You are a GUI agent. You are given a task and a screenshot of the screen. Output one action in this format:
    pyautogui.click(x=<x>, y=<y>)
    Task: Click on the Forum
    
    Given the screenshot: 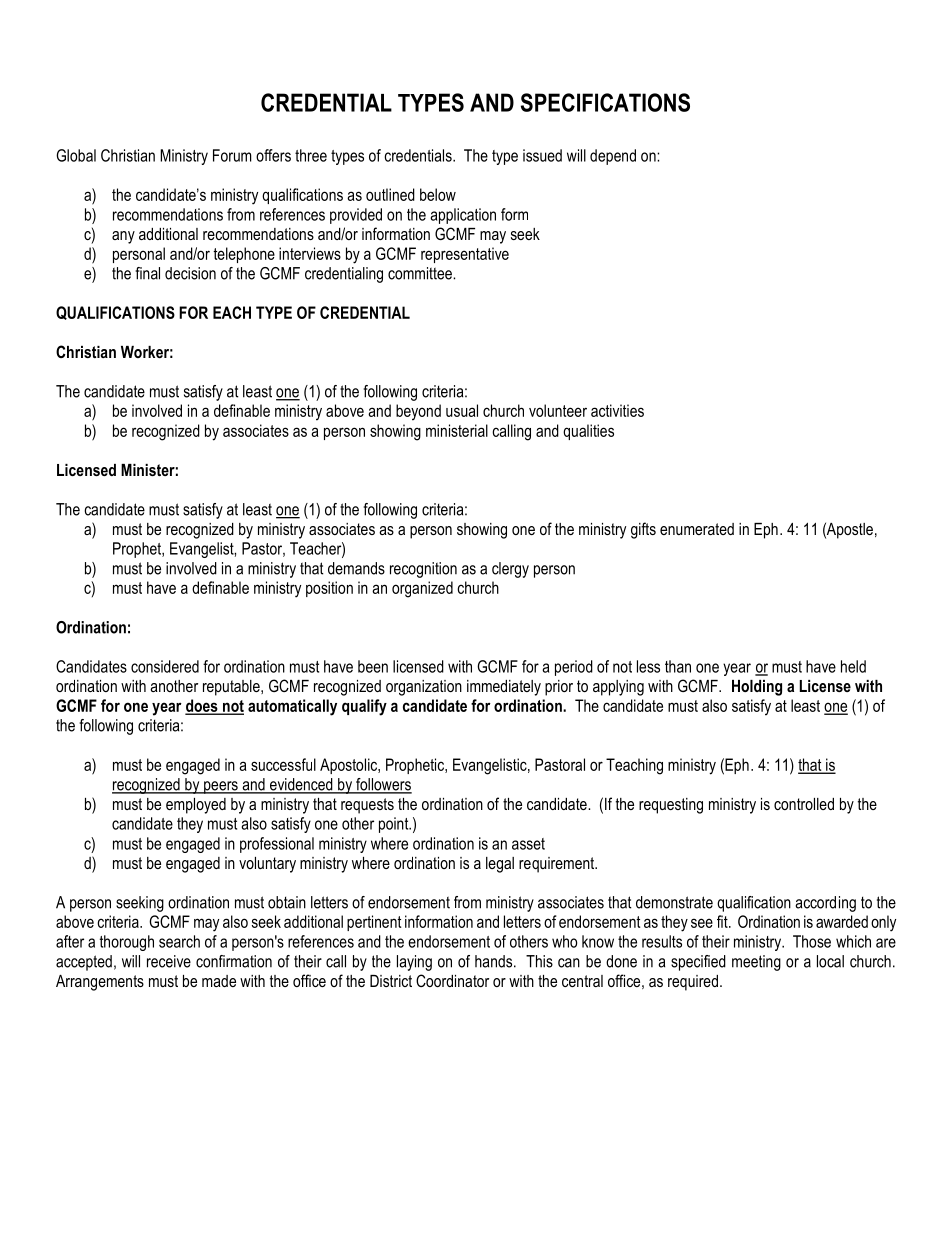 What is the action you would take?
    pyautogui.click(x=232, y=155)
